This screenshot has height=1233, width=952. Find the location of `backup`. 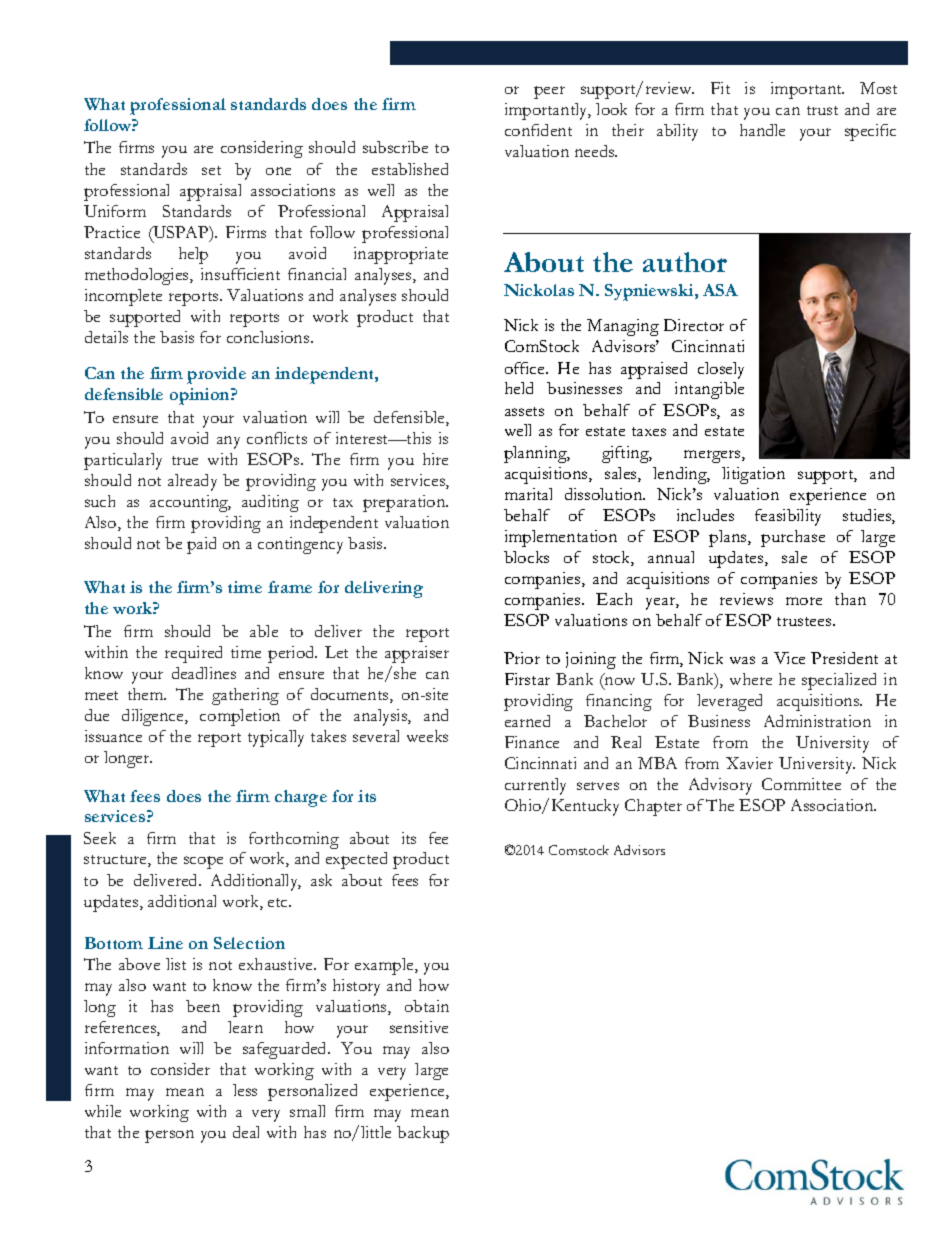

backup is located at coordinates (423, 1134).
